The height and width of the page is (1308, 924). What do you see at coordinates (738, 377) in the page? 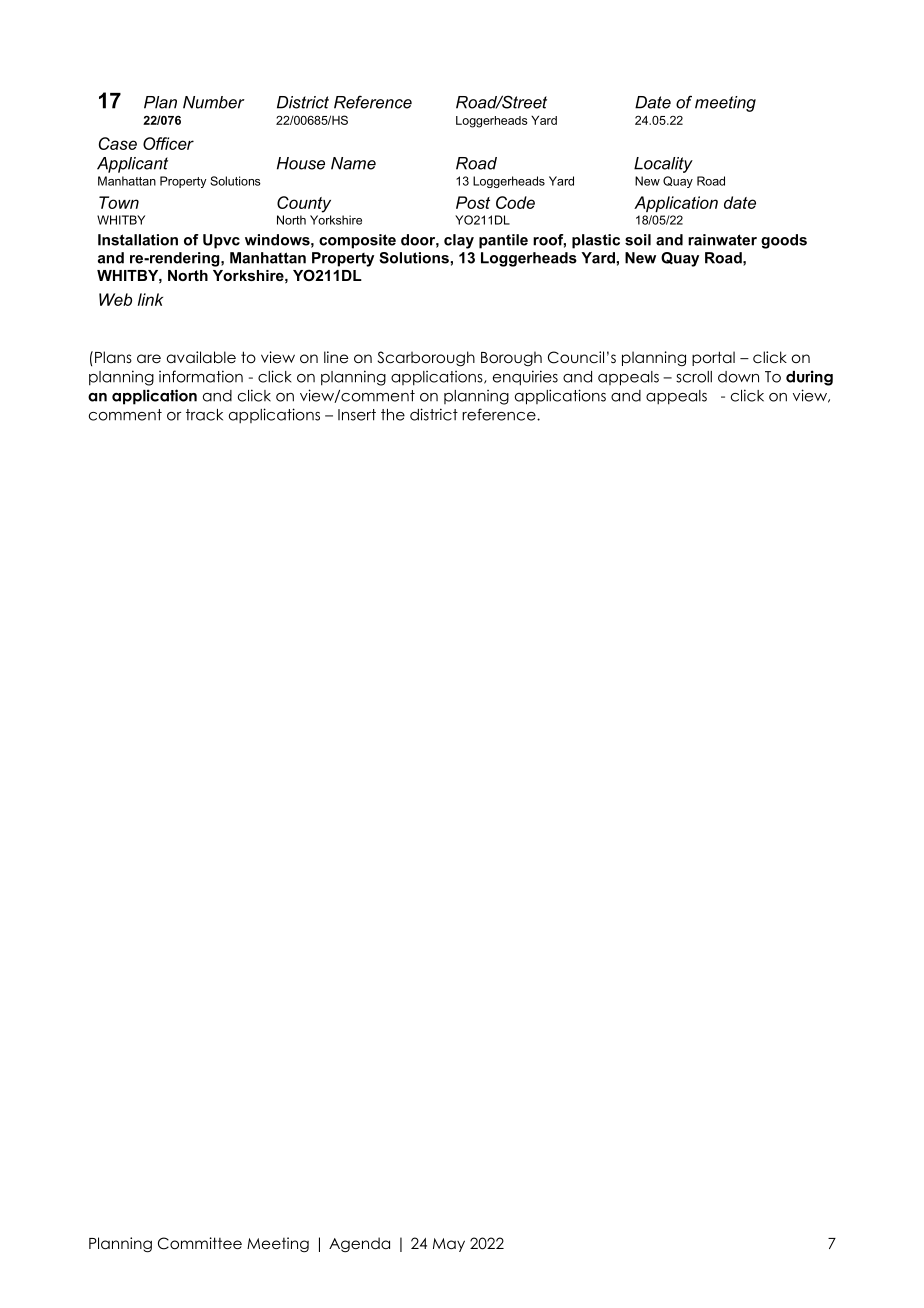
I see `down` at bounding box center [738, 377].
